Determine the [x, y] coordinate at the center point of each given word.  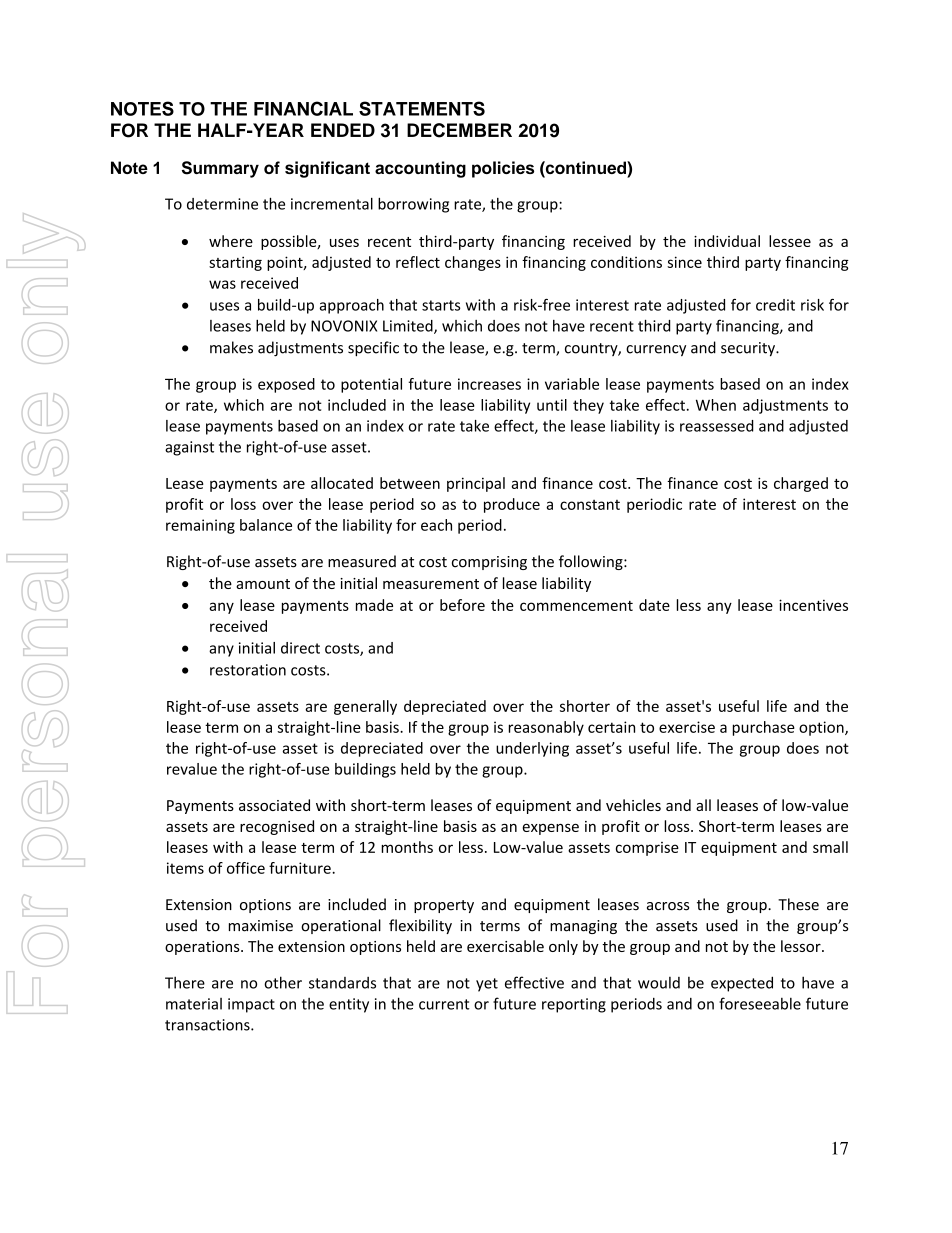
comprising [489, 563]
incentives [813, 605]
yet [487, 985]
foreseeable [760, 1003]
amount [263, 584]
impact [251, 1005]
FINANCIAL [303, 108]
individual [727, 241]
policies [503, 169]
